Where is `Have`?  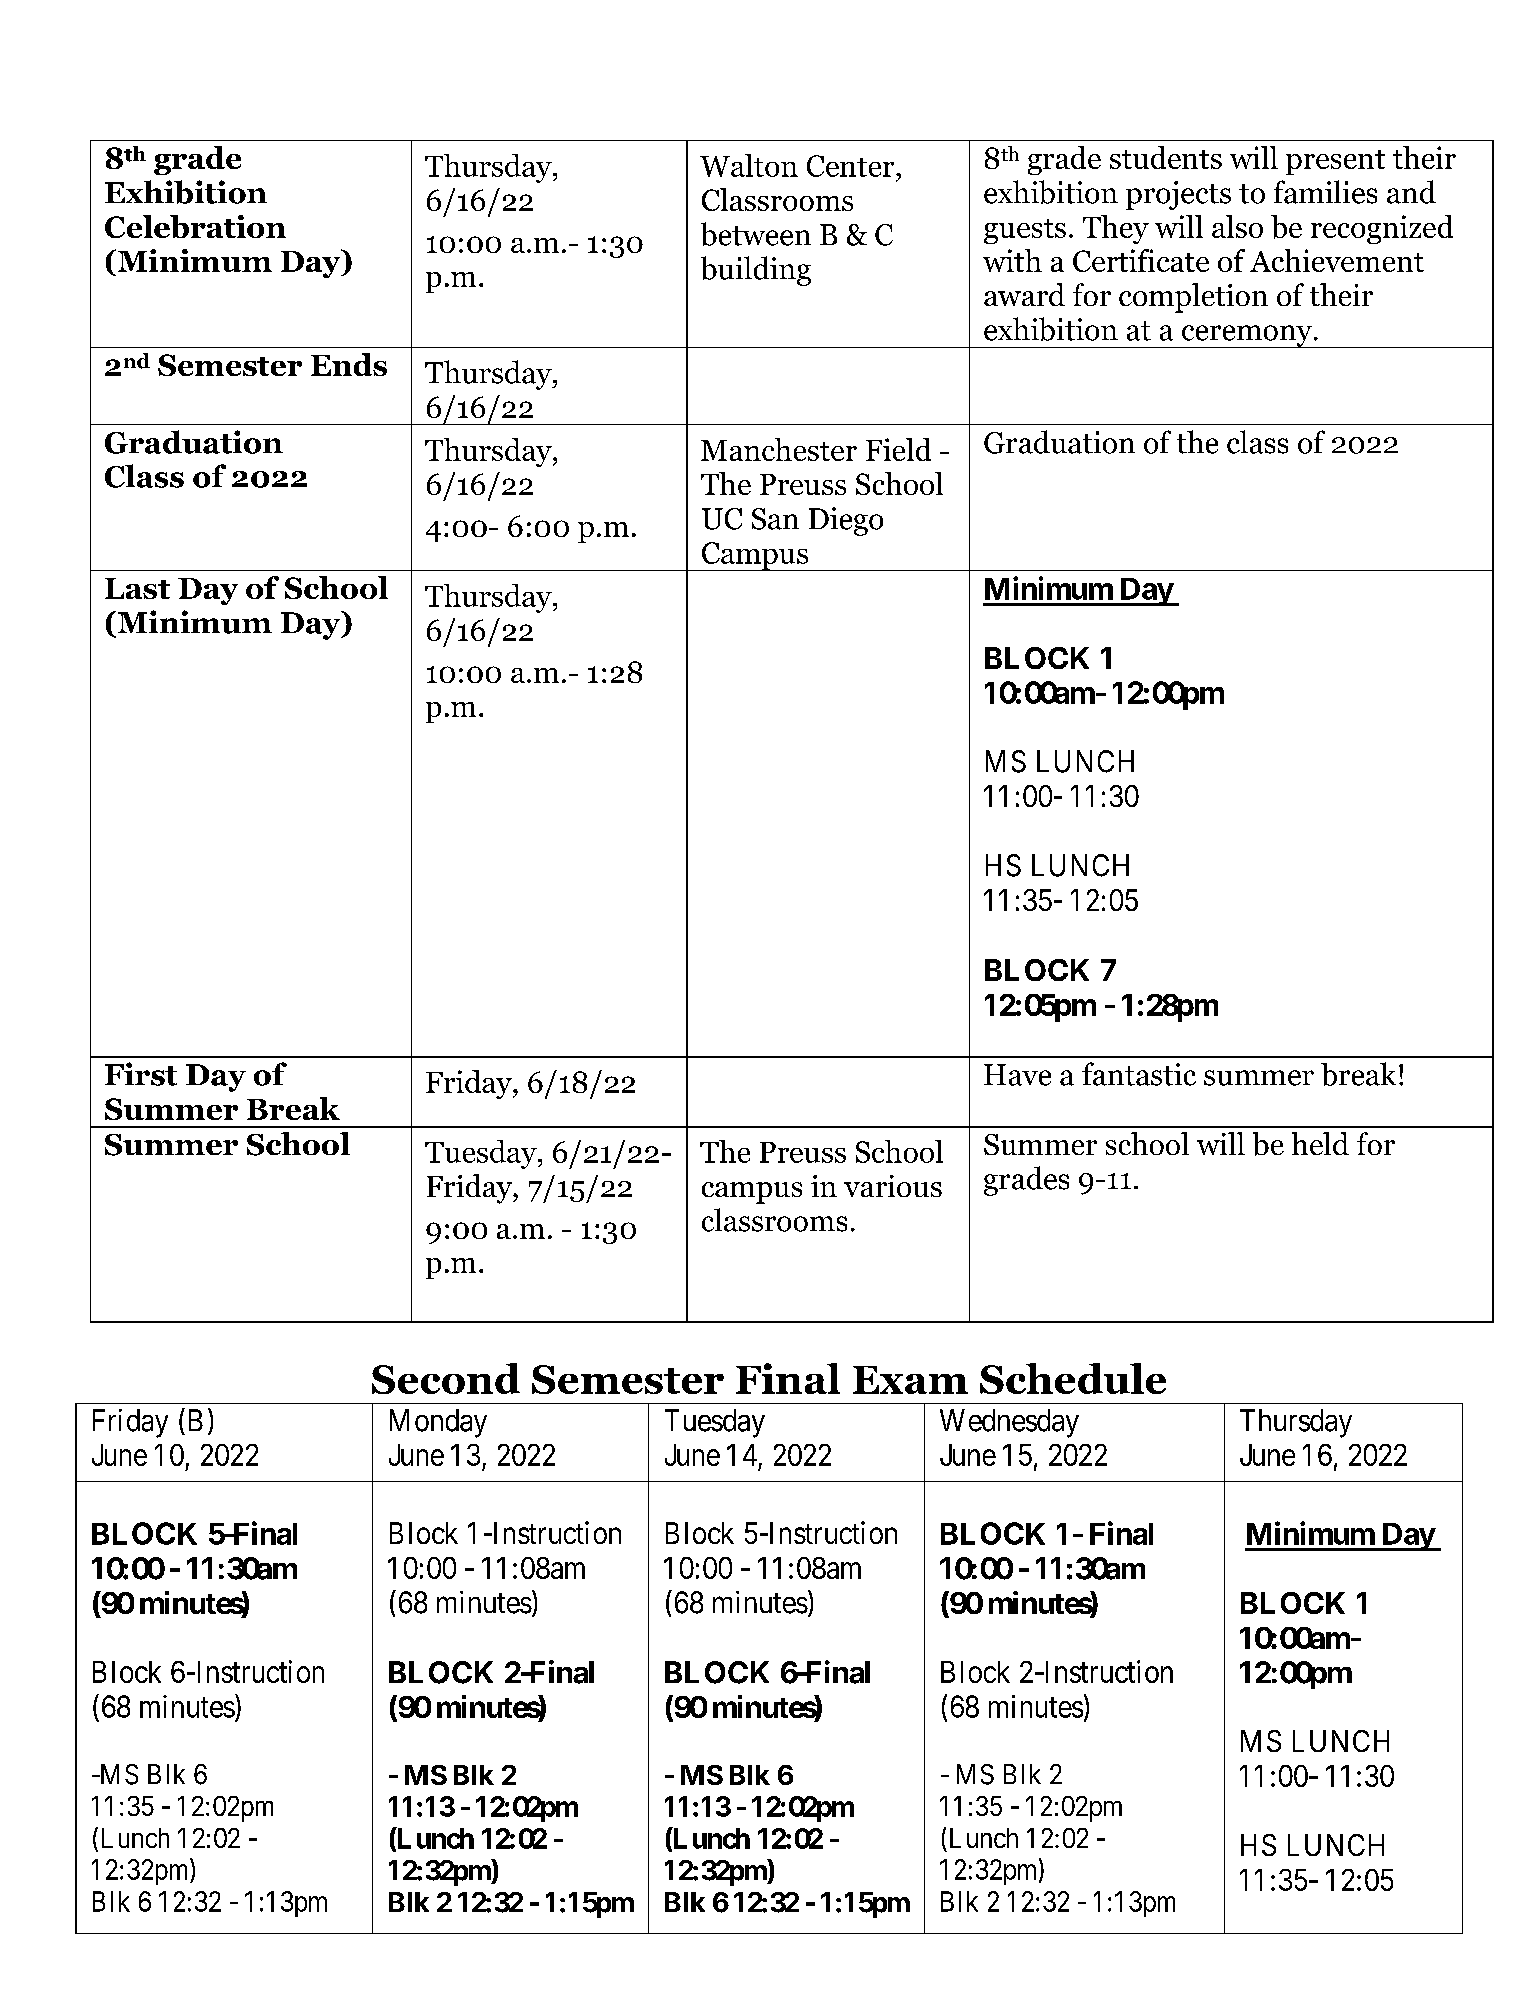 Have is located at coordinates (1017, 1075).
